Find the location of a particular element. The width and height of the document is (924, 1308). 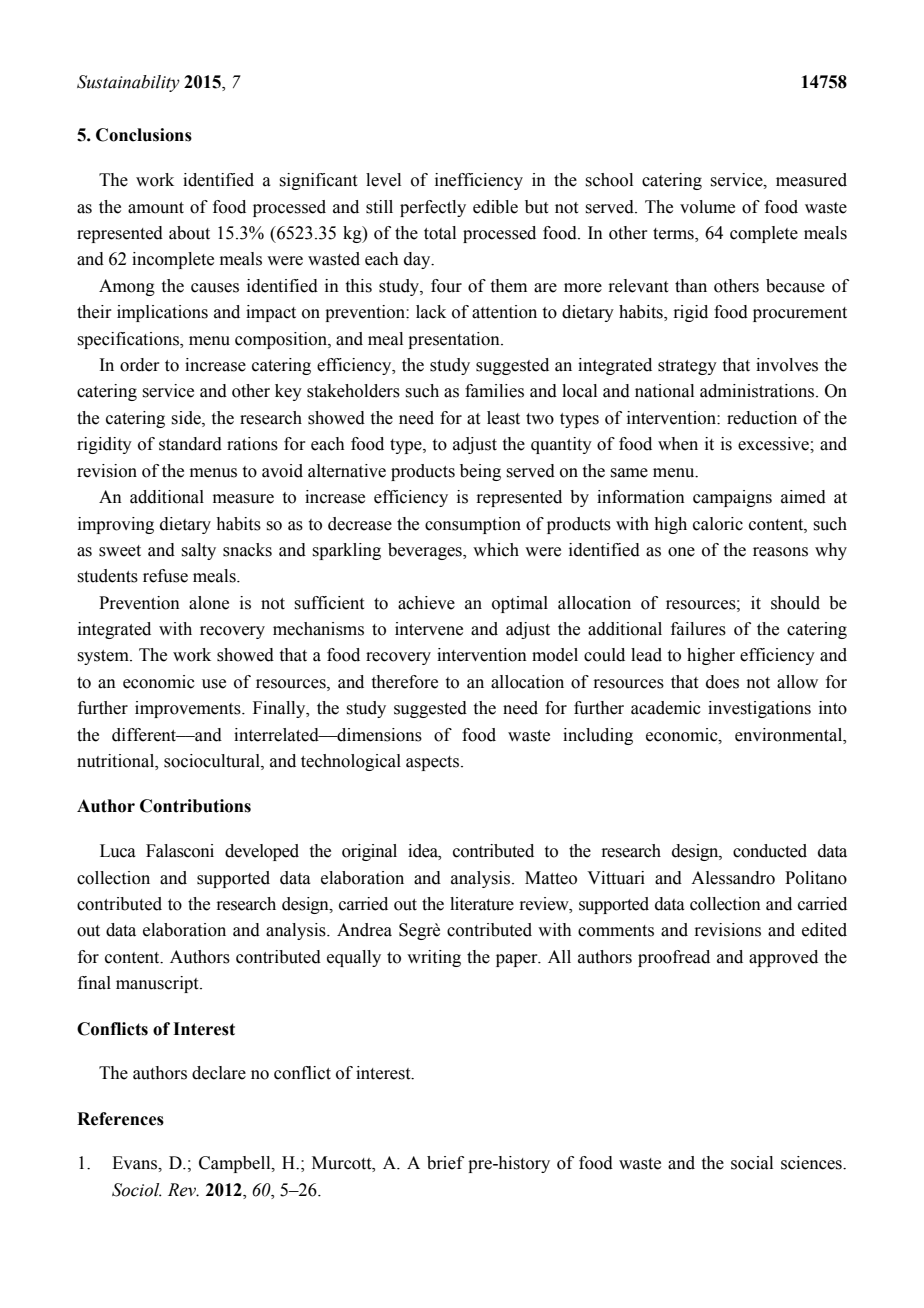

Conclusions is located at coordinates (144, 135).
